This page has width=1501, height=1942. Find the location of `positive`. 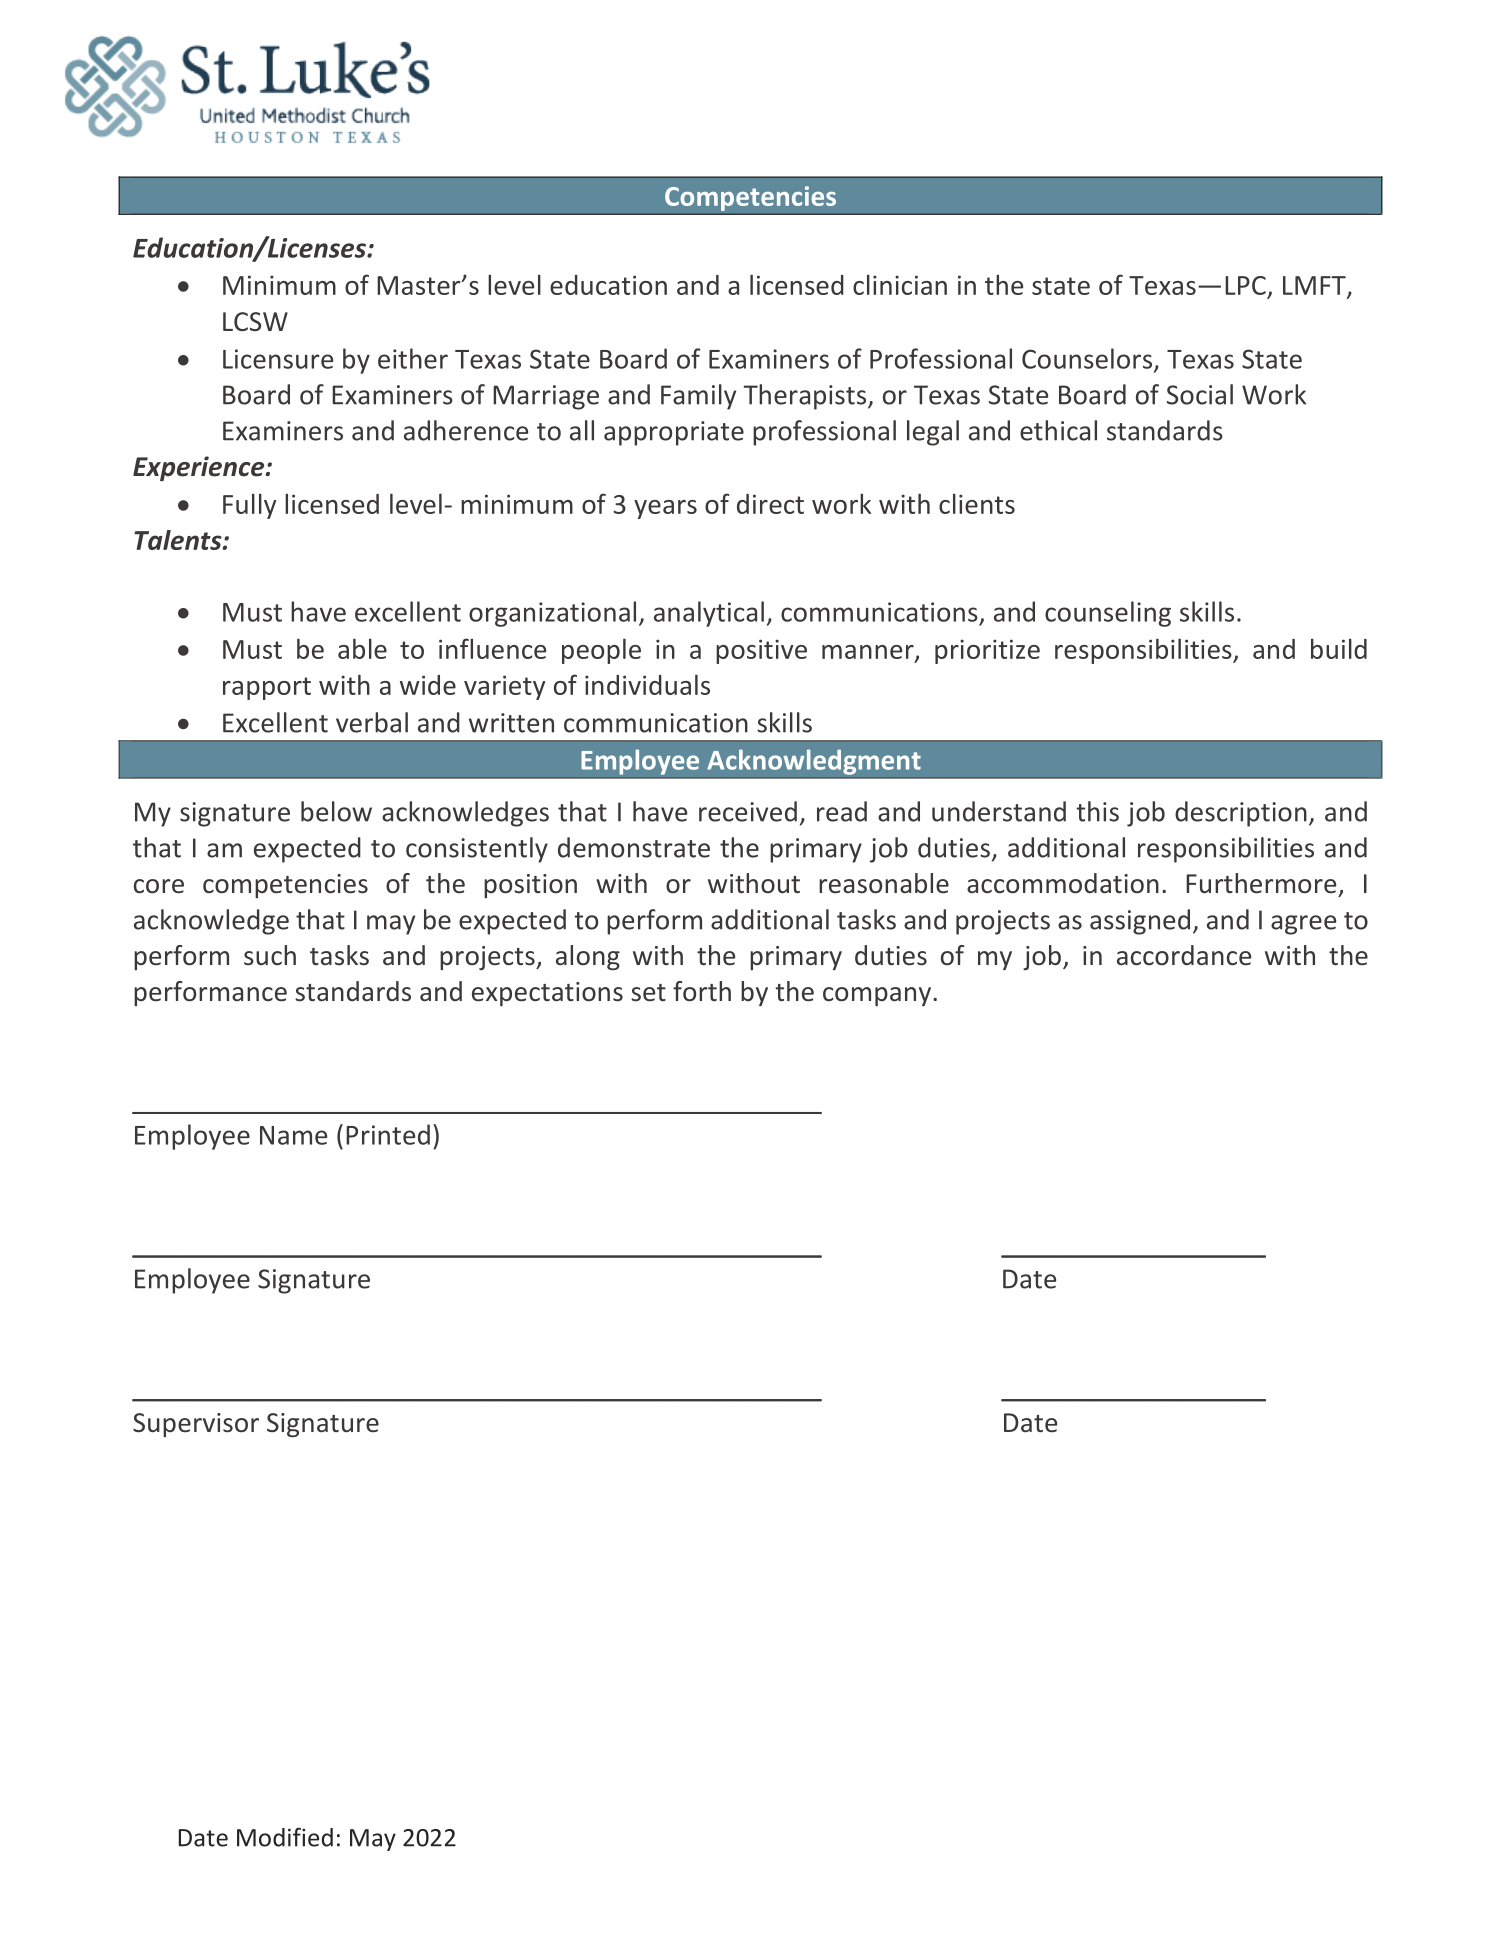

positive is located at coordinates (761, 651).
